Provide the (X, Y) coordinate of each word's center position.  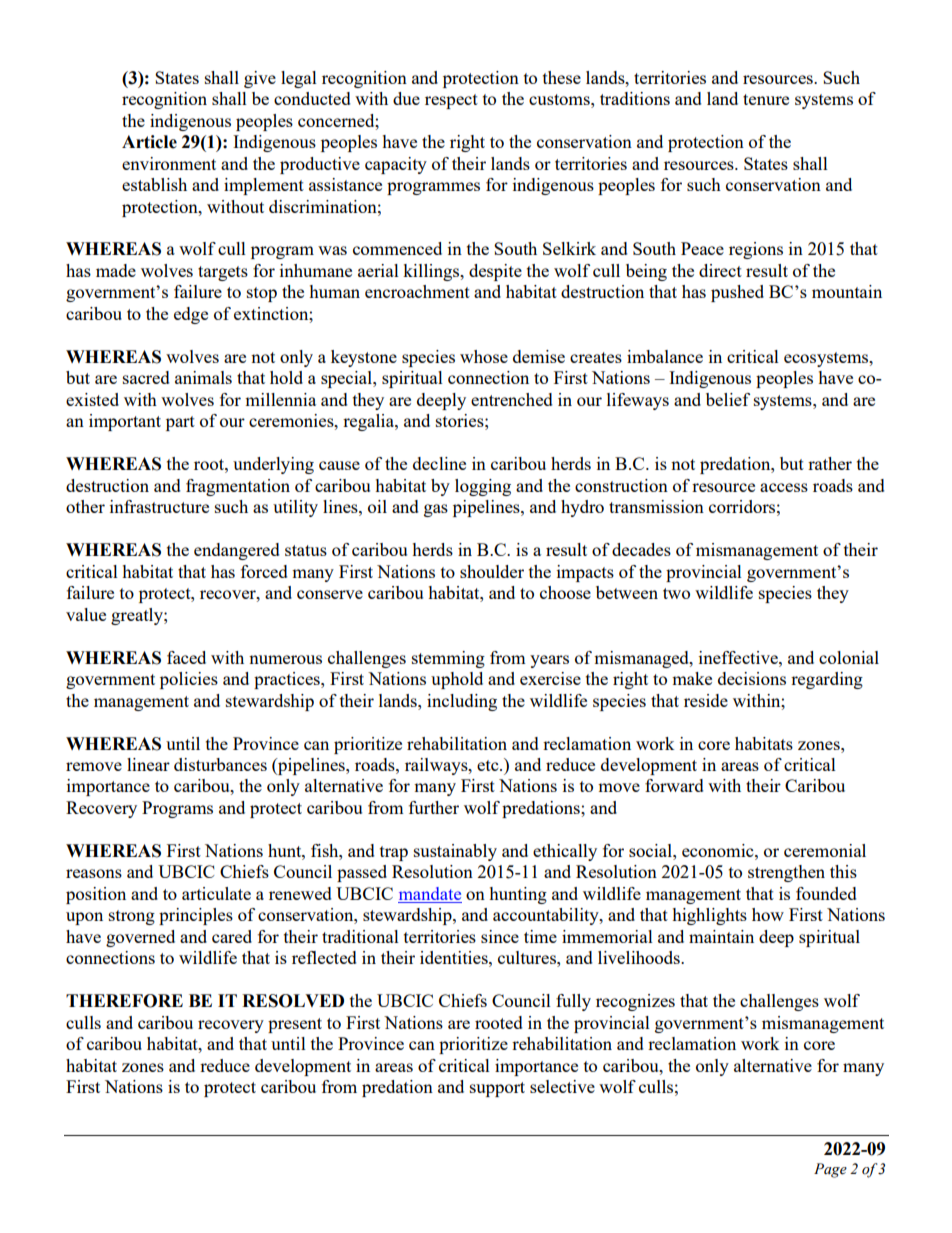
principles (196, 916)
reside (706, 700)
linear (148, 764)
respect (451, 101)
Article (149, 142)
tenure (766, 99)
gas (436, 510)
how (768, 914)
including (462, 702)
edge (191, 315)
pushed (737, 293)
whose (484, 356)
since (500, 936)
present (295, 1025)
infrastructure (159, 506)
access (784, 487)
